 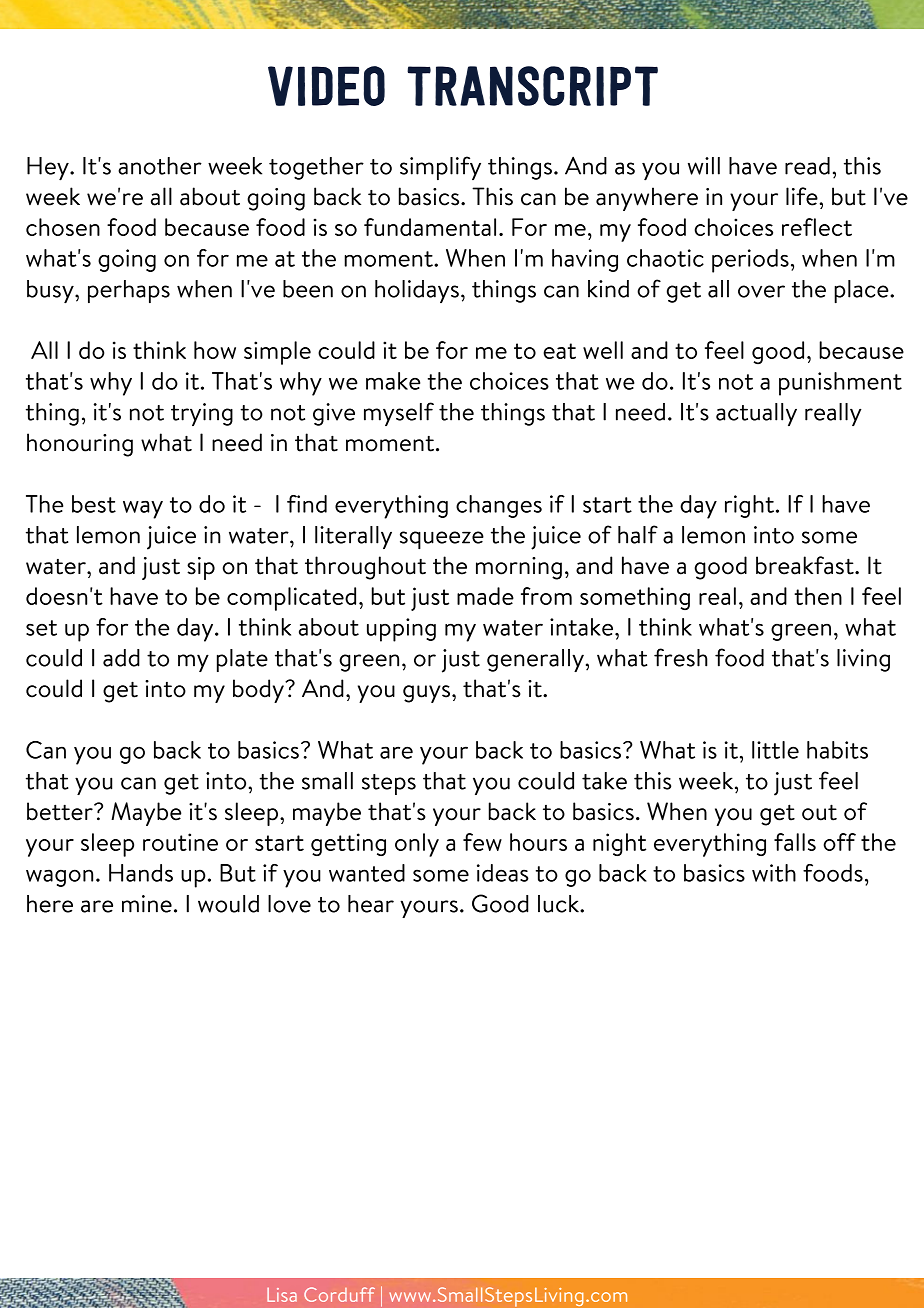 What do you see at coordinates (143, 510) in the page?
I see `way` at bounding box center [143, 510].
